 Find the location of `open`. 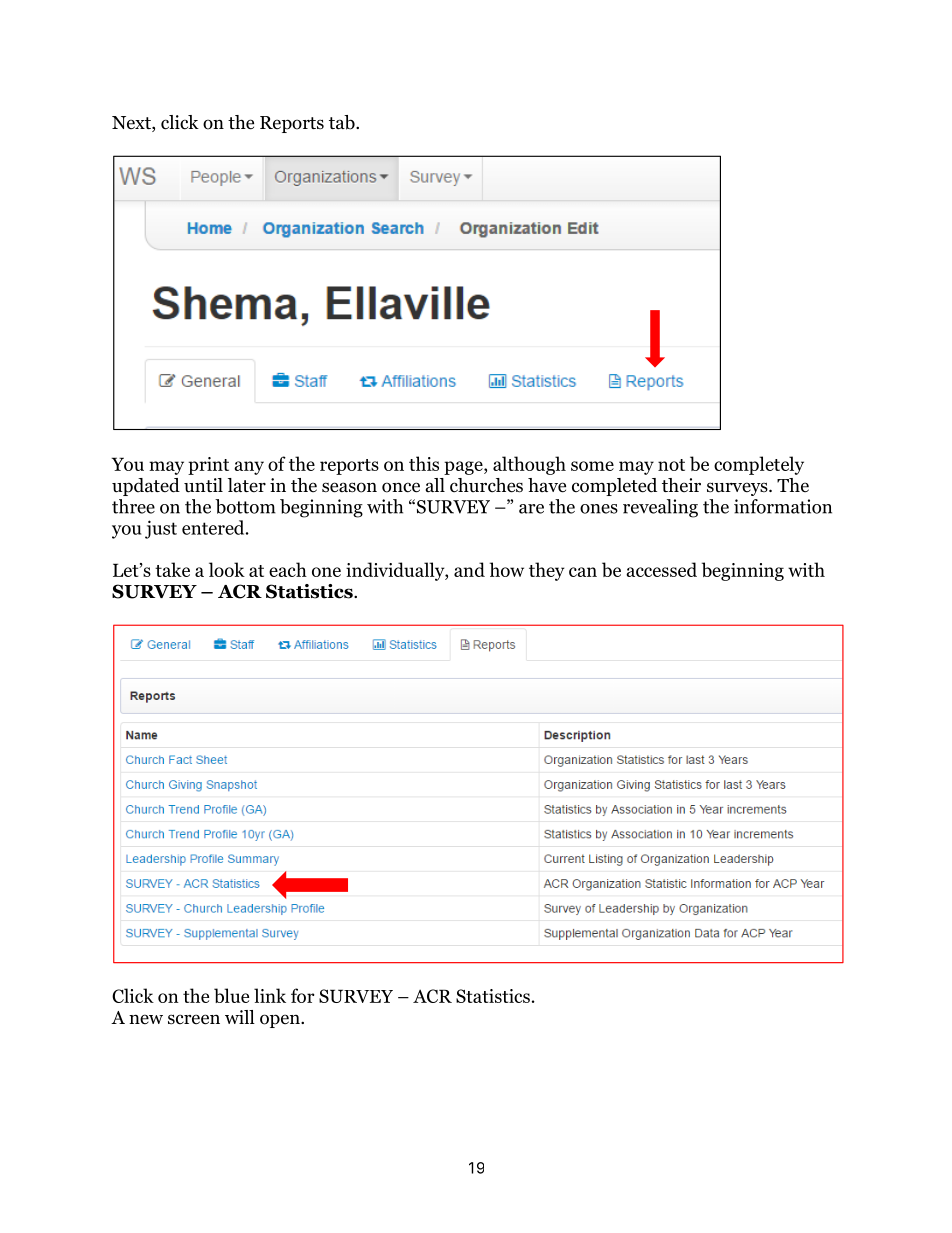

open is located at coordinates (281, 1021).
